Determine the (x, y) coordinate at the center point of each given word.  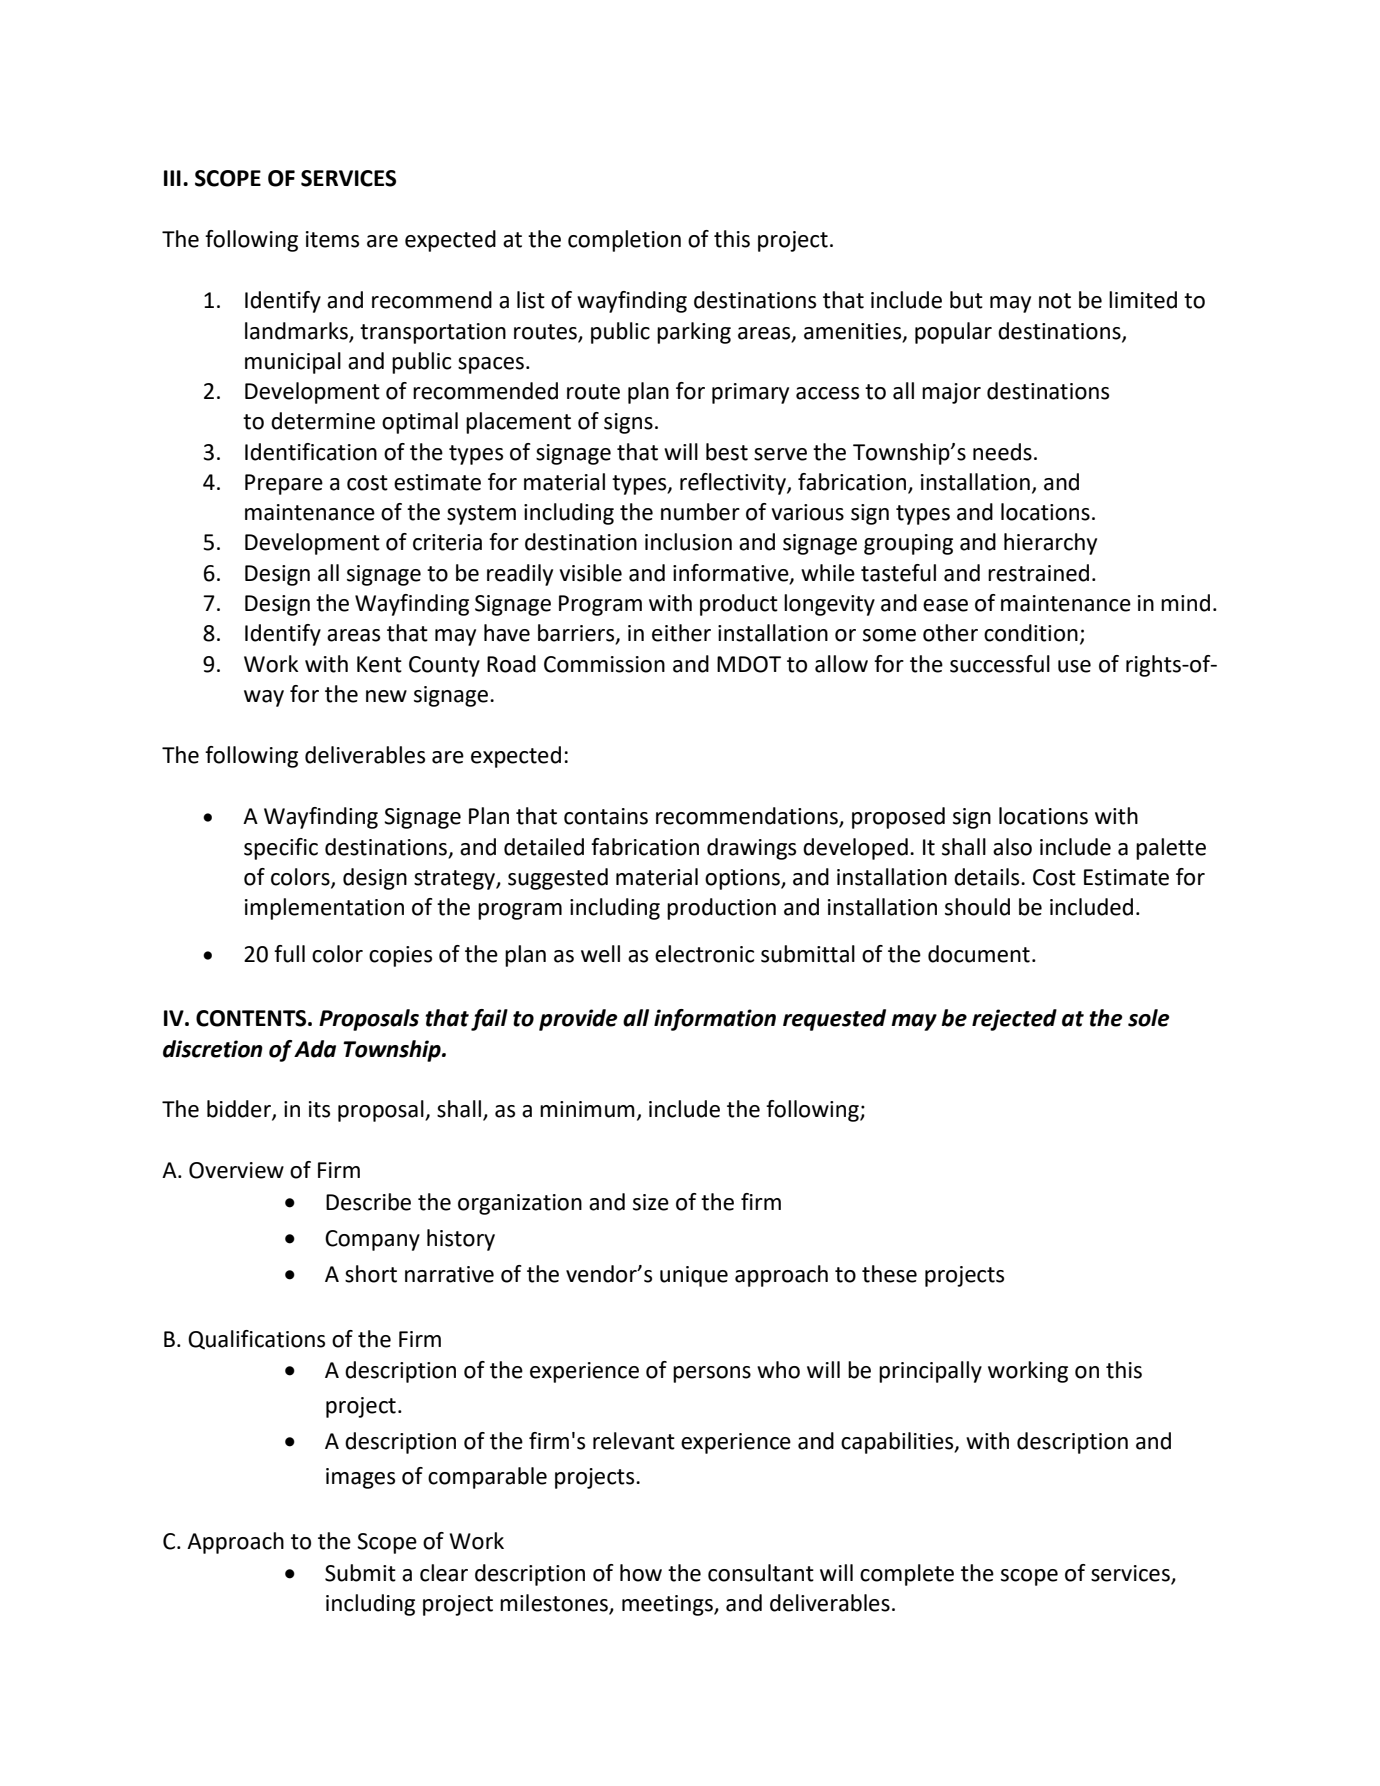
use (1074, 666)
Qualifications (256, 1340)
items (332, 239)
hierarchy (1050, 544)
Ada (315, 1049)
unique (694, 1276)
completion (624, 241)
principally (930, 1372)
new (386, 696)
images (360, 1478)
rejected (1014, 1020)
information (715, 1020)
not (1055, 301)
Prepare (284, 484)
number (700, 512)
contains (606, 816)
